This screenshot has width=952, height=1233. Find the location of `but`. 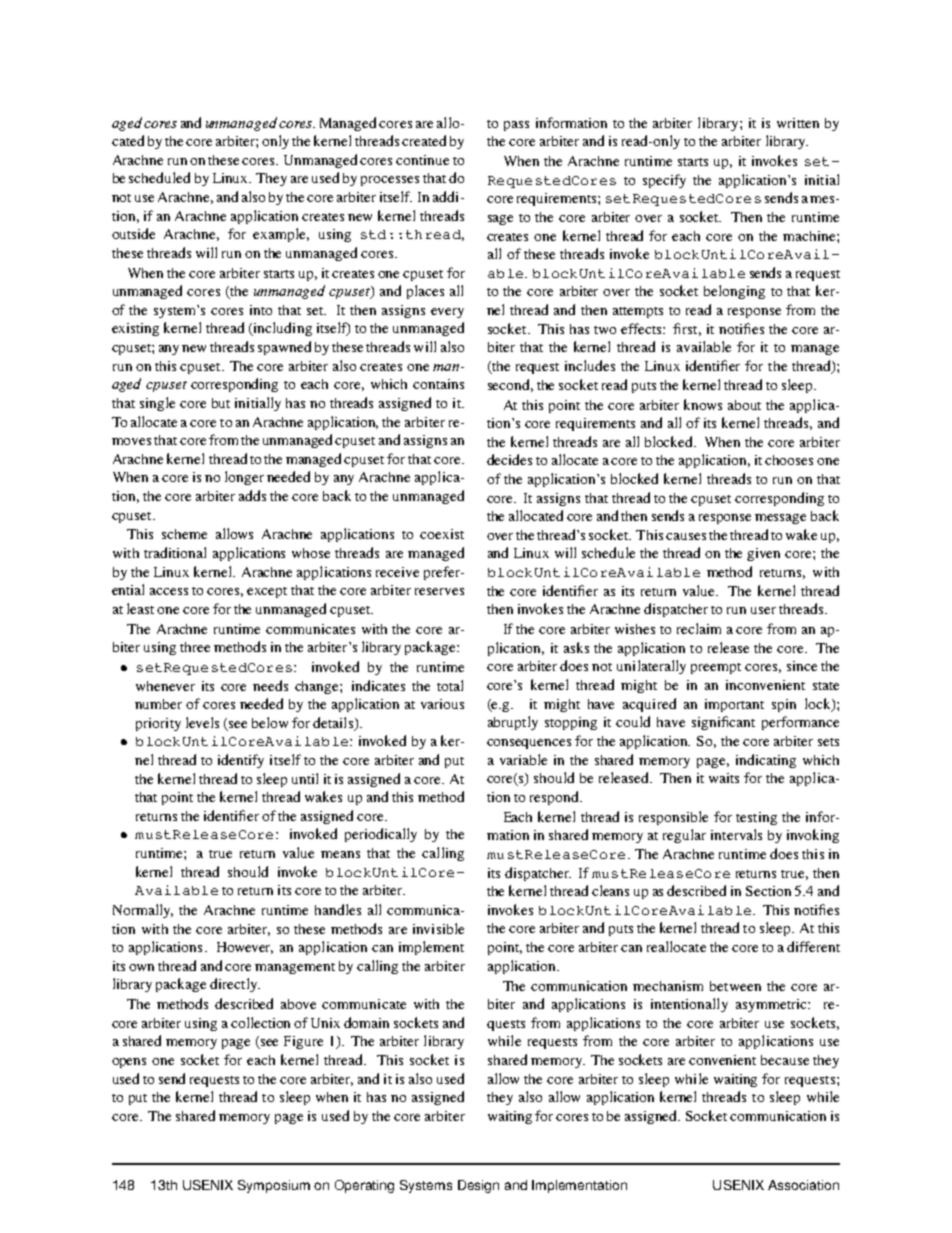

but is located at coordinates (221, 403).
